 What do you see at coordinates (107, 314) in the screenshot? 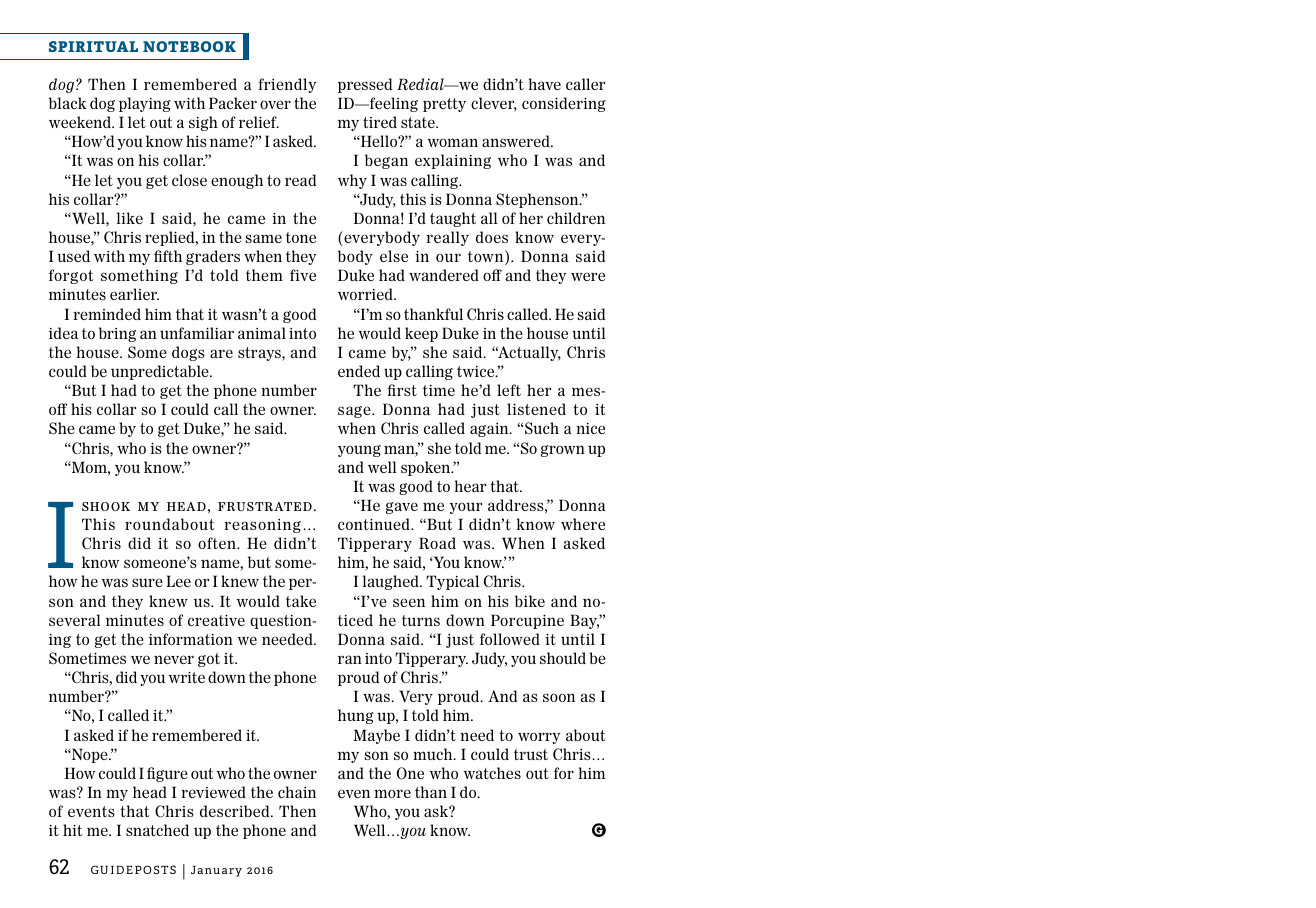
I see `reminded` at bounding box center [107, 314].
